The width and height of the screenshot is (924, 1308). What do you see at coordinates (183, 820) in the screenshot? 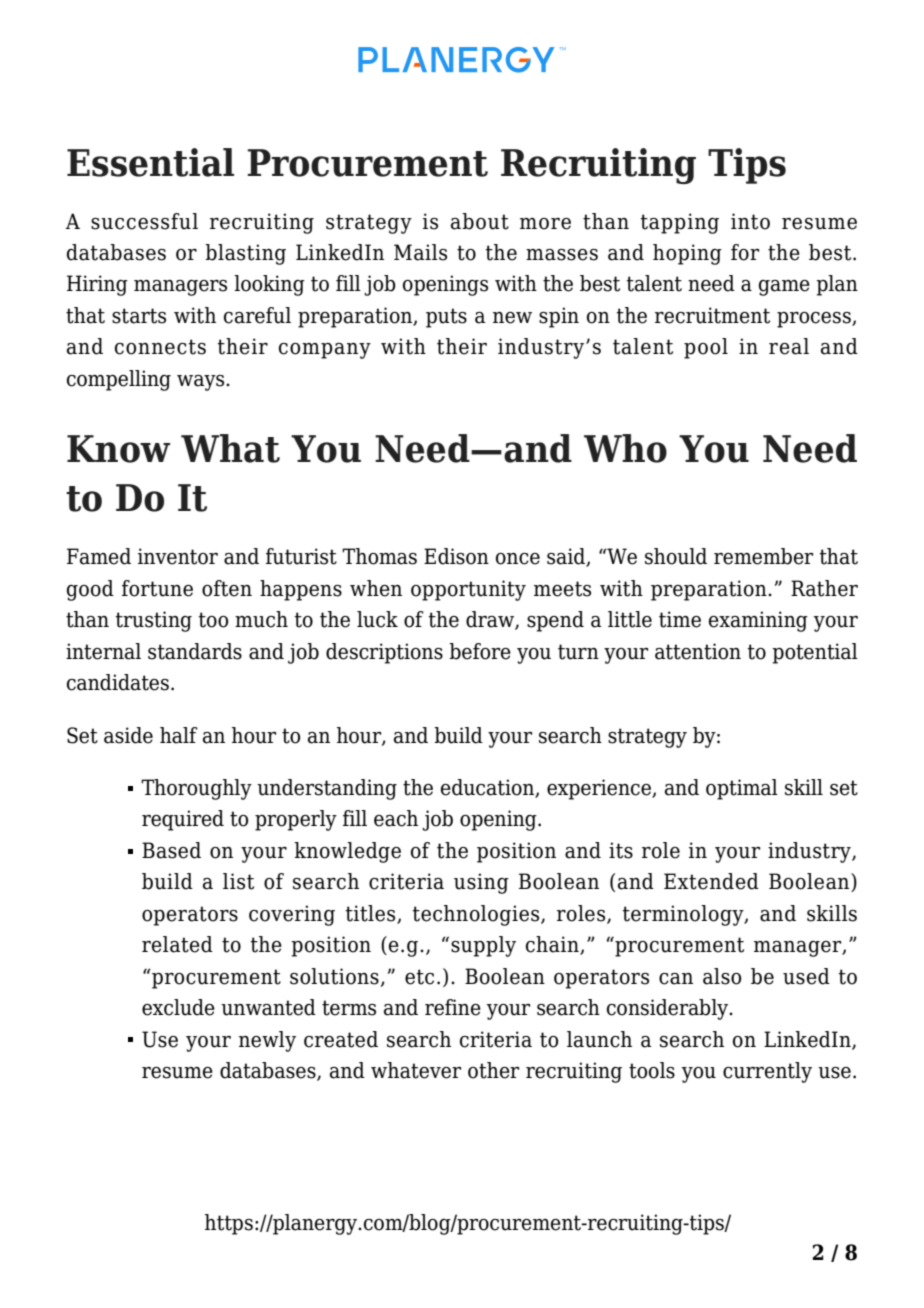
I see `required` at bounding box center [183, 820].
